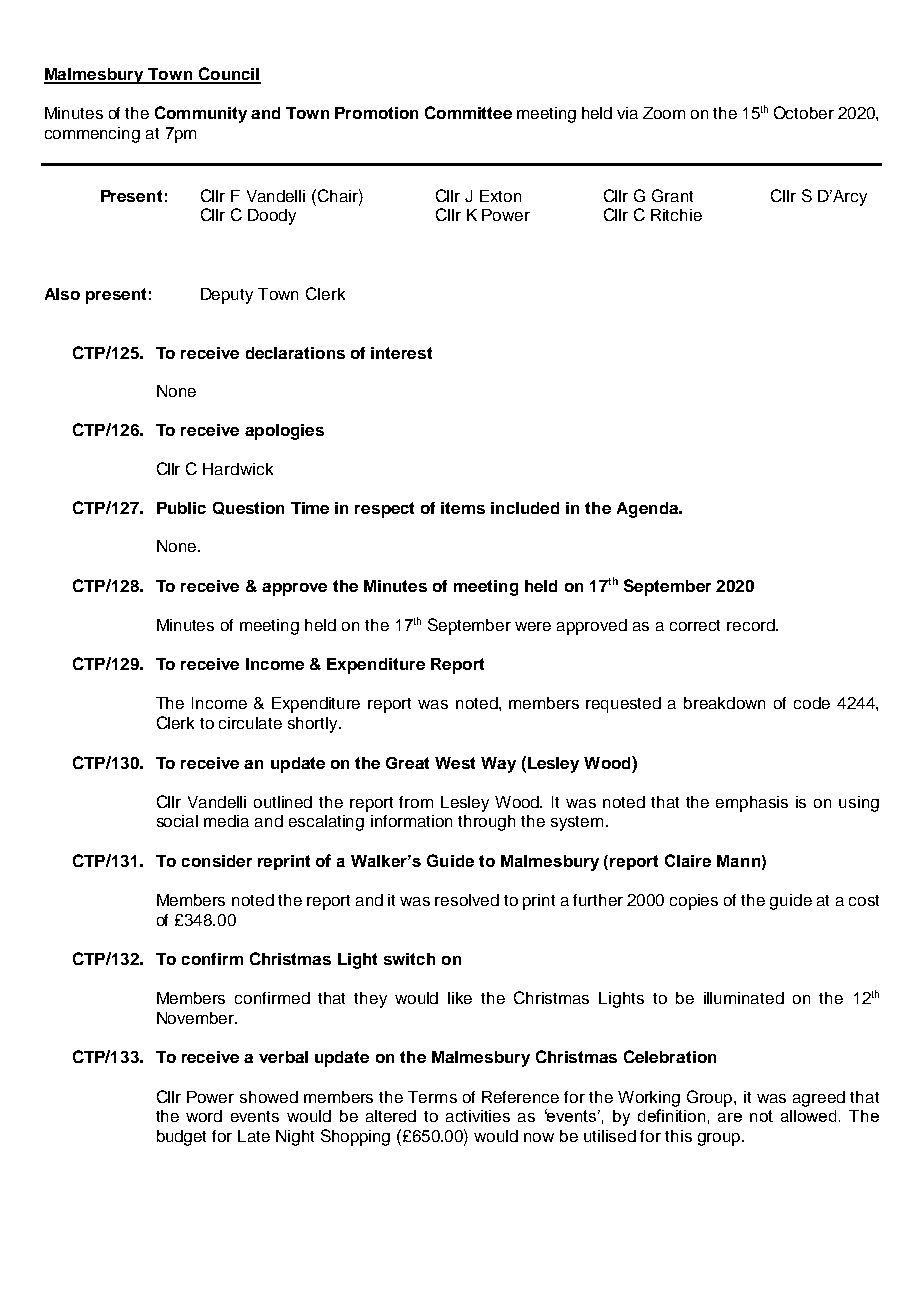 This screenshot has width=924, height=1308. Describe the element at coordinates (804, 112) in the screenshot. I see `October` at that location.
